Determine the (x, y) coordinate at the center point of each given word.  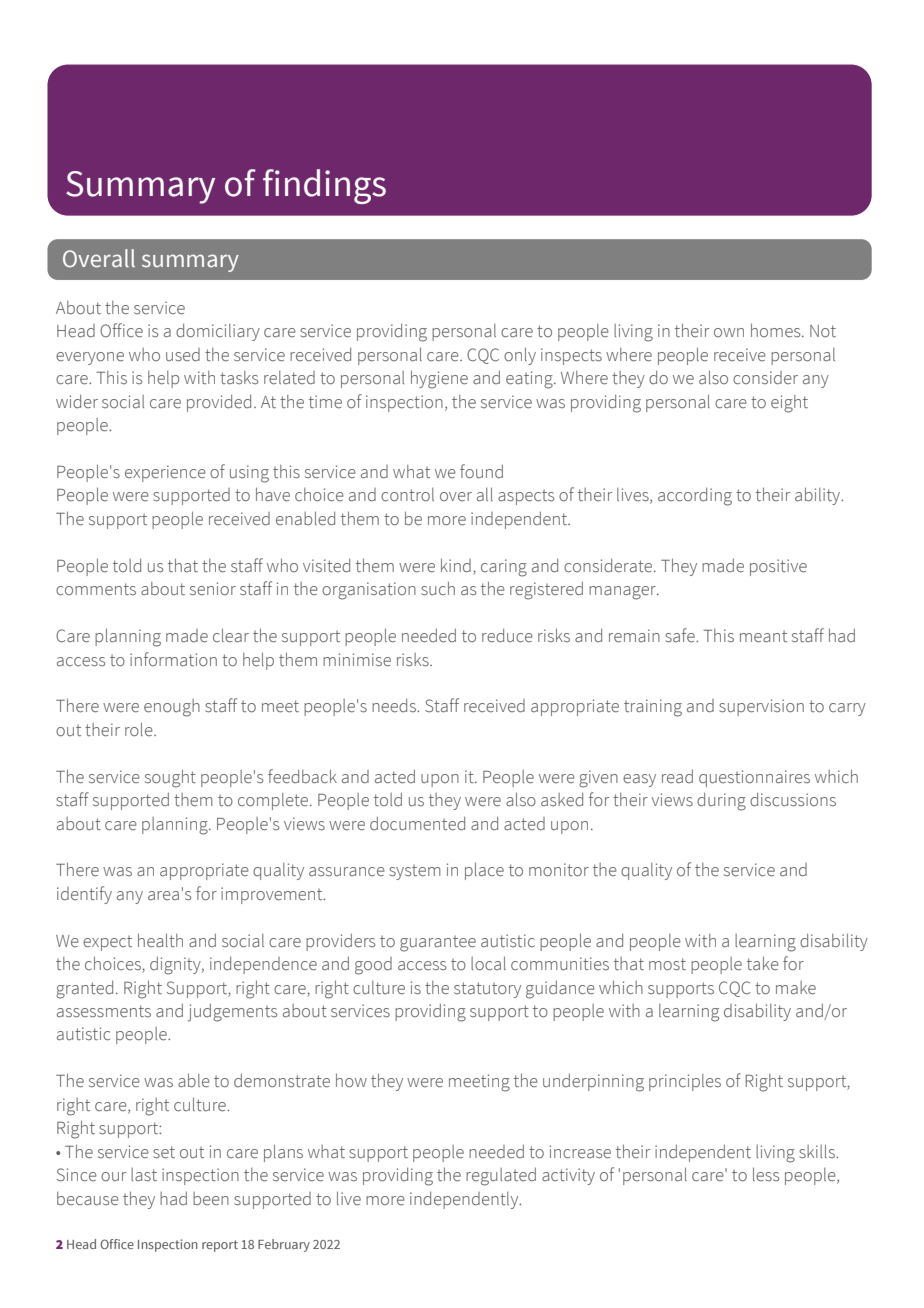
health (160, 940)
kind (456, 565)
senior (213, 589)
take (763, 963)
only (520, 356)
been (211, 1199)
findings (324, 186)
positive (778, 567)
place (484, 871)
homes (777, 330)
